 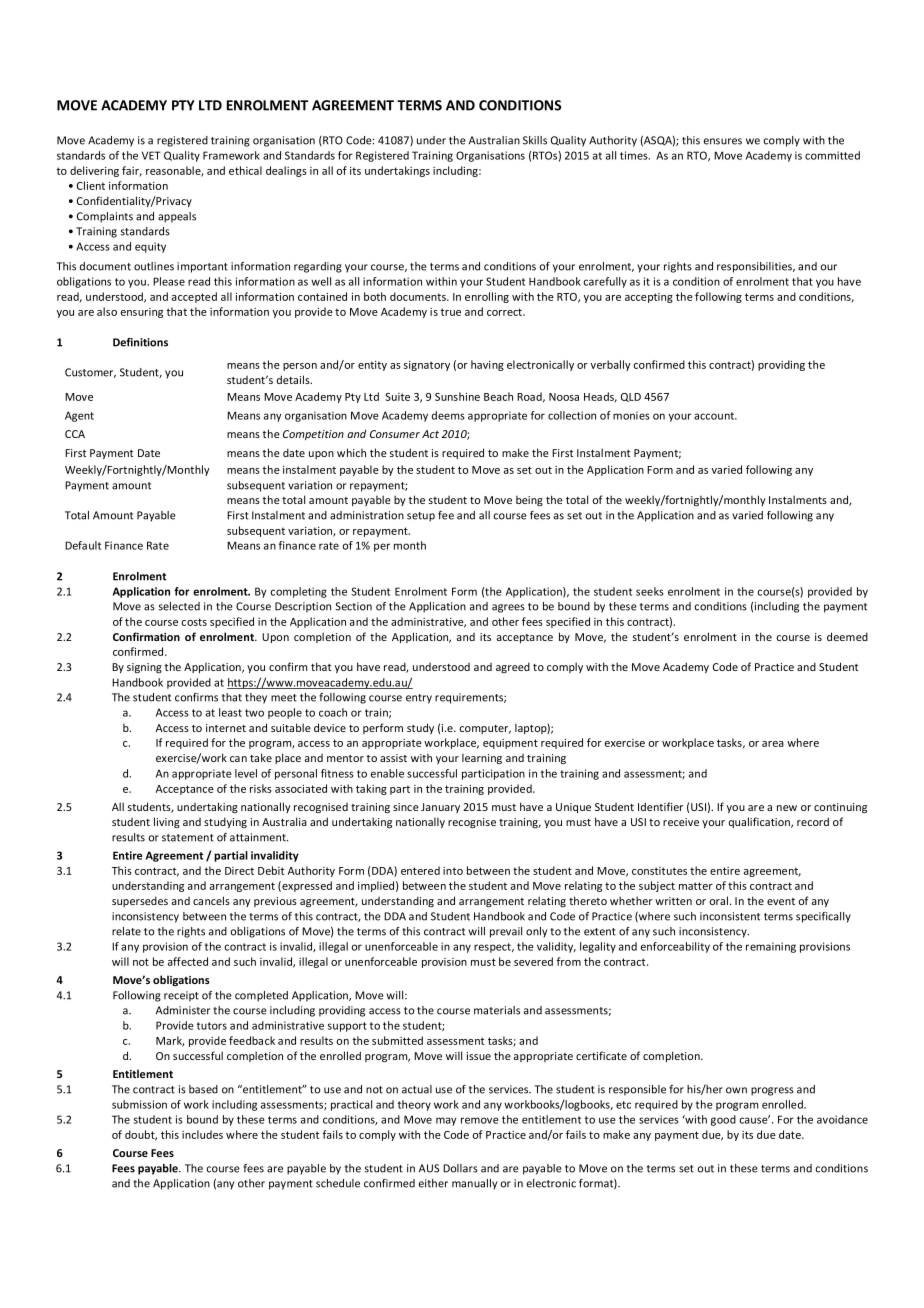 I want to click on supersedes, so click(x=140, y=901).
